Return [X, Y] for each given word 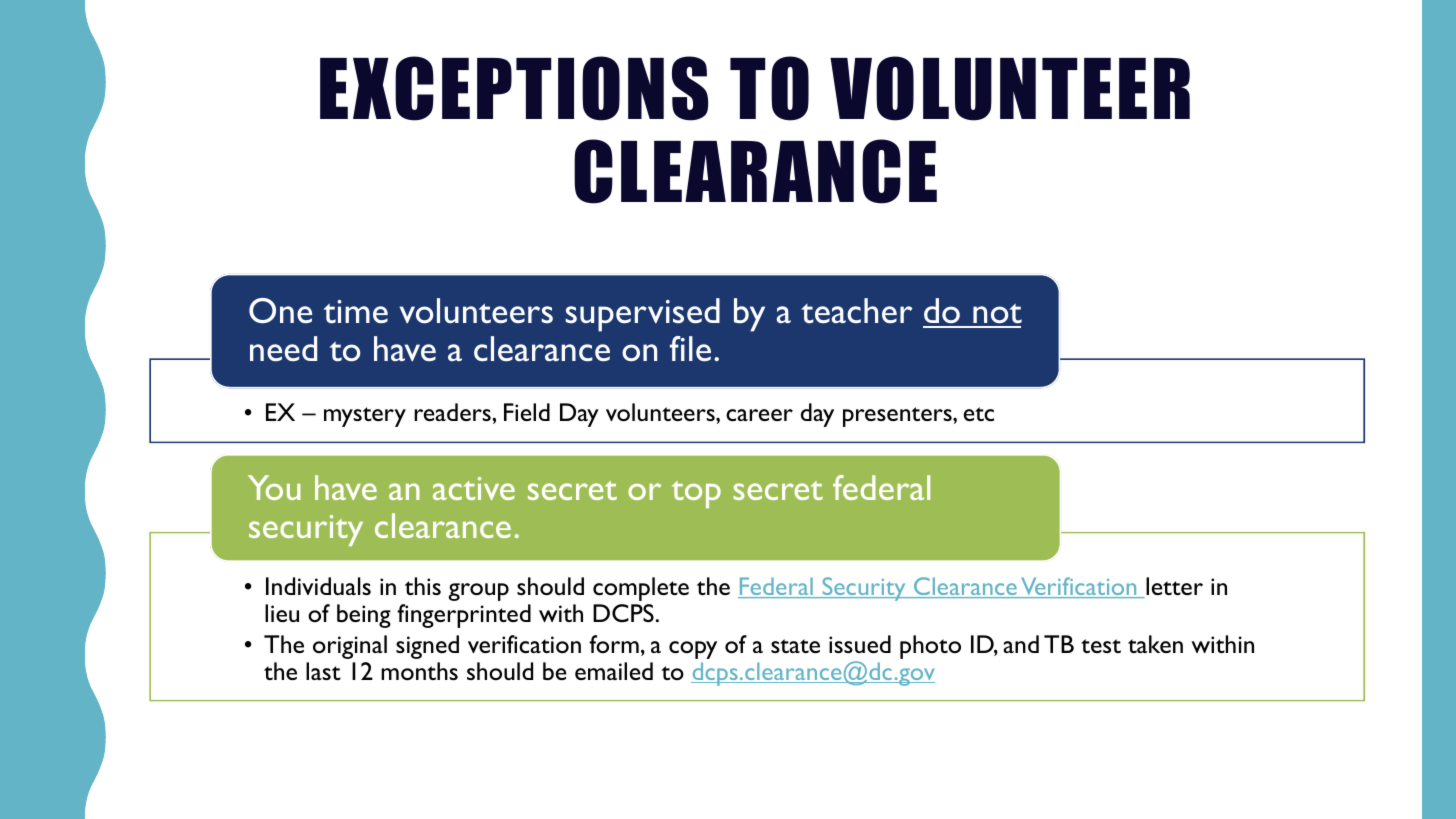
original [350, 647]
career [759, 415]
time [356, 312]
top [696, 494]
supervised [643, 315]
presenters [898, 417]
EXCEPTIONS [514, 88]
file [690, 348]
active [474, 488]
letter [1173, 587]
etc [979, 414]
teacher [856, 311]
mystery [365, 417]
